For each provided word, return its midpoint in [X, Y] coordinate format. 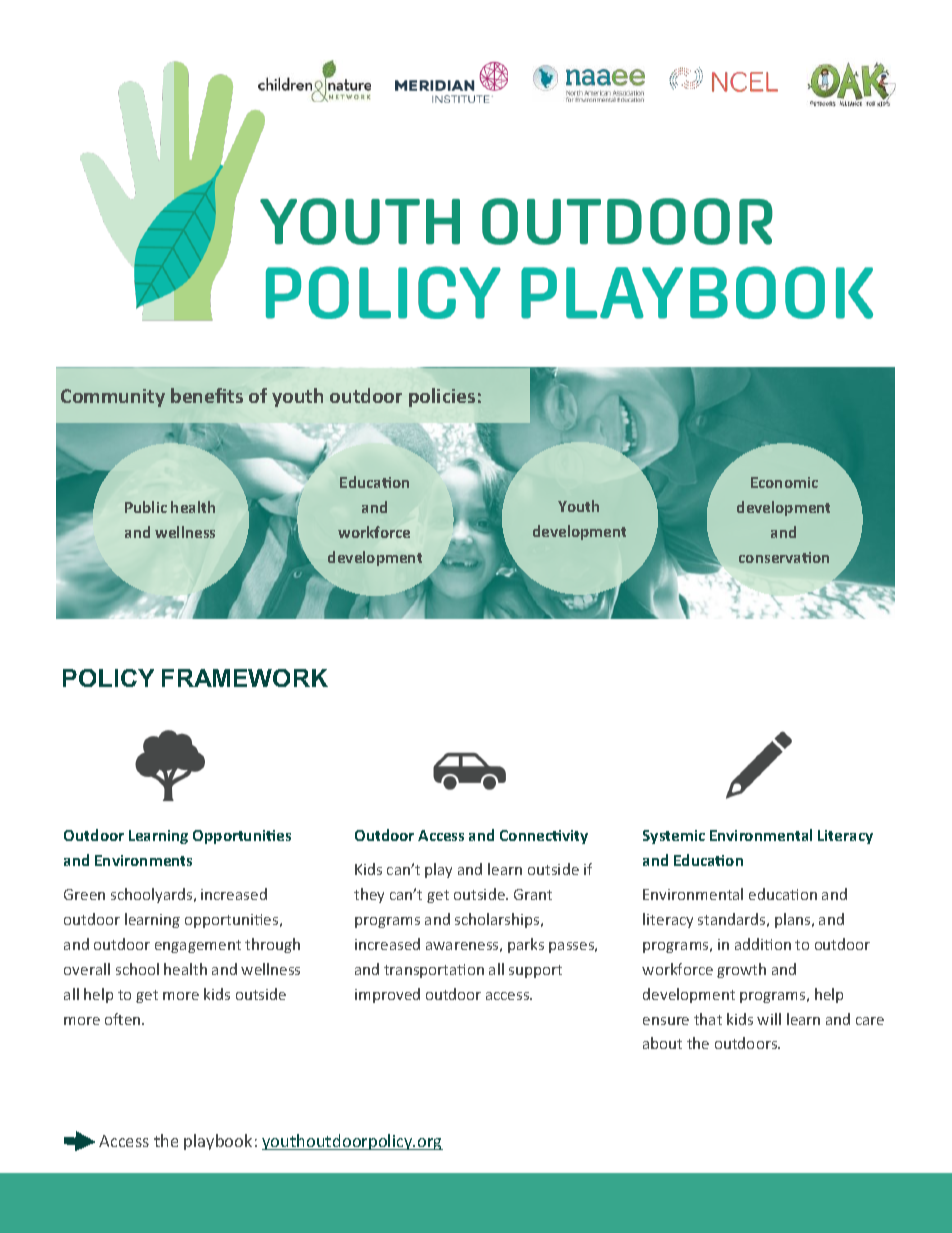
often [124, 1019]
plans [794, 920]
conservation [784, 557]
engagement [198, 946]
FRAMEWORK [245, 678]
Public [146, 507]
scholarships [498, 920]
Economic [784, 482]
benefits [207, 395]
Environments [143, 860]
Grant [533, 894]
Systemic [674, 837]
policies [442, 397]
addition [763, 944]
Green [84, 894]
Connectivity [544, 837]
